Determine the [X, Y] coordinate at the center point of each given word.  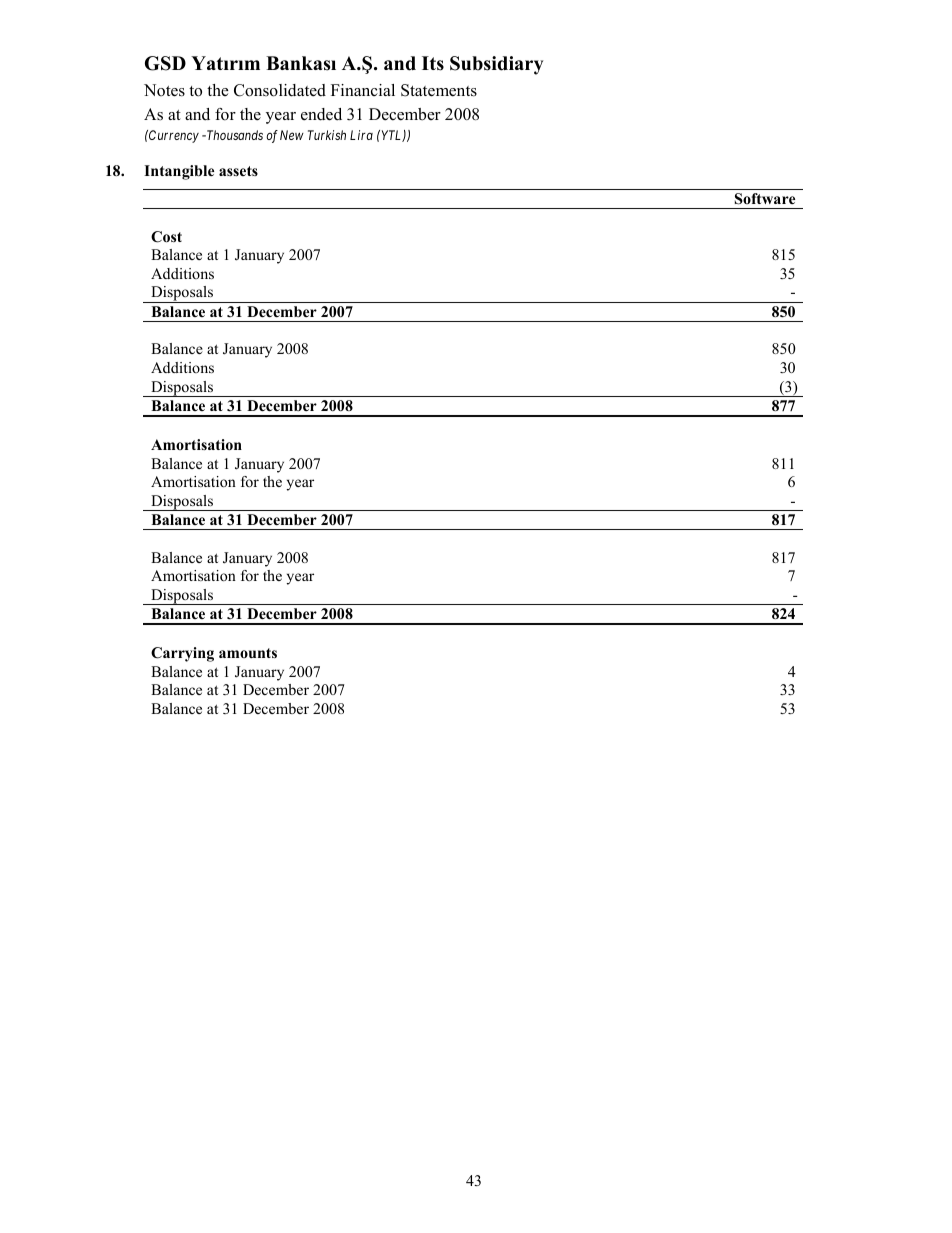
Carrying [182, 654]
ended [321, 114]
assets [238, 171]
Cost [166, 237]
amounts [248, 653]
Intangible [179, 172]
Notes [164, 90]
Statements [439, 90]
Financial [363, 90]
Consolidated [280, 90]
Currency [173, 136]
